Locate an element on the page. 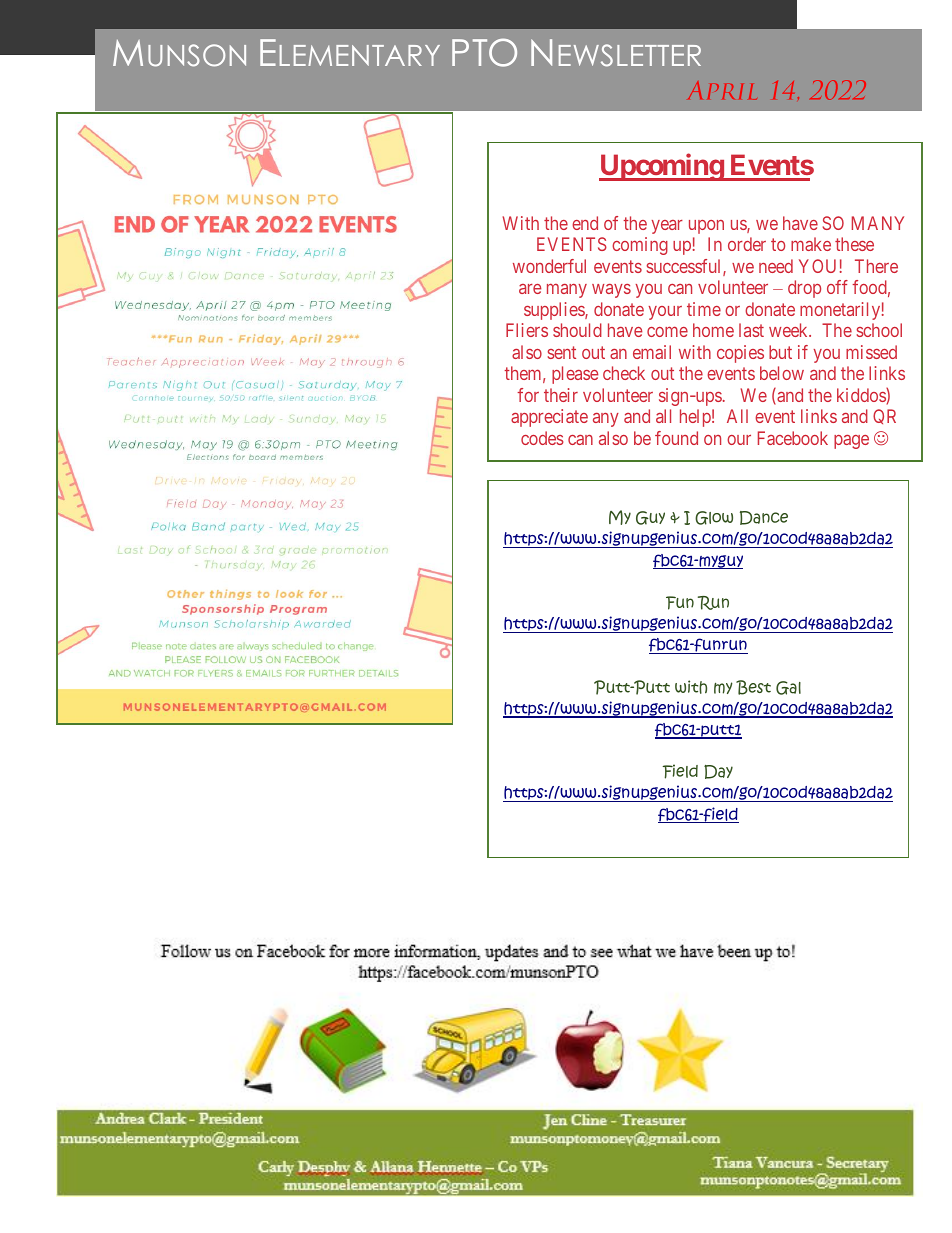 Image resolution: width=952 pixels, height=1233 pixels. appreciate is located at coordinates (549, 418).
